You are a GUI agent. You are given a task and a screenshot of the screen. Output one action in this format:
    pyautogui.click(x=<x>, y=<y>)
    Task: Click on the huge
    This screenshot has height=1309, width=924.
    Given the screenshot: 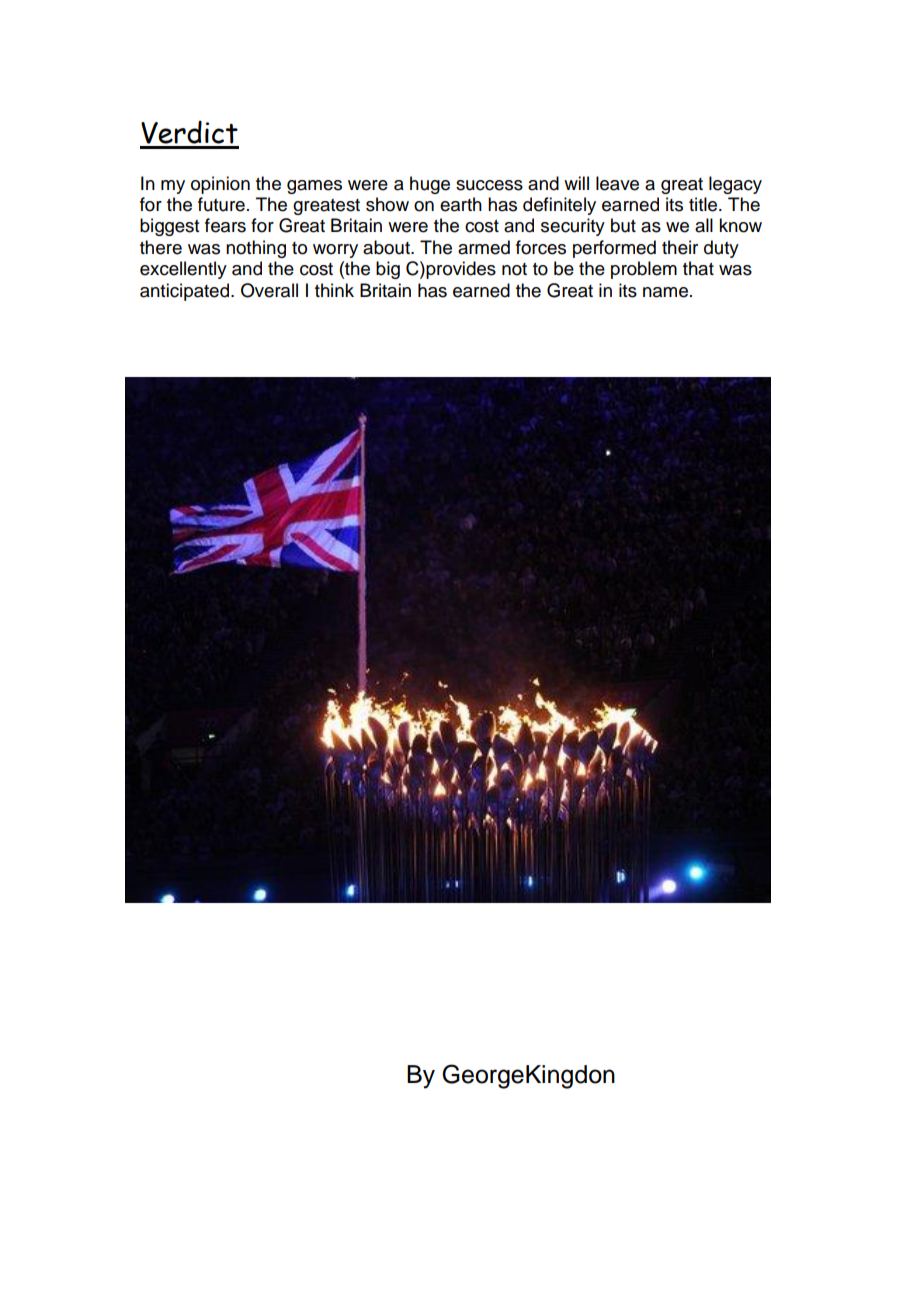 What is the action you would take?
    pyautogui.click(x=430, y=185)
